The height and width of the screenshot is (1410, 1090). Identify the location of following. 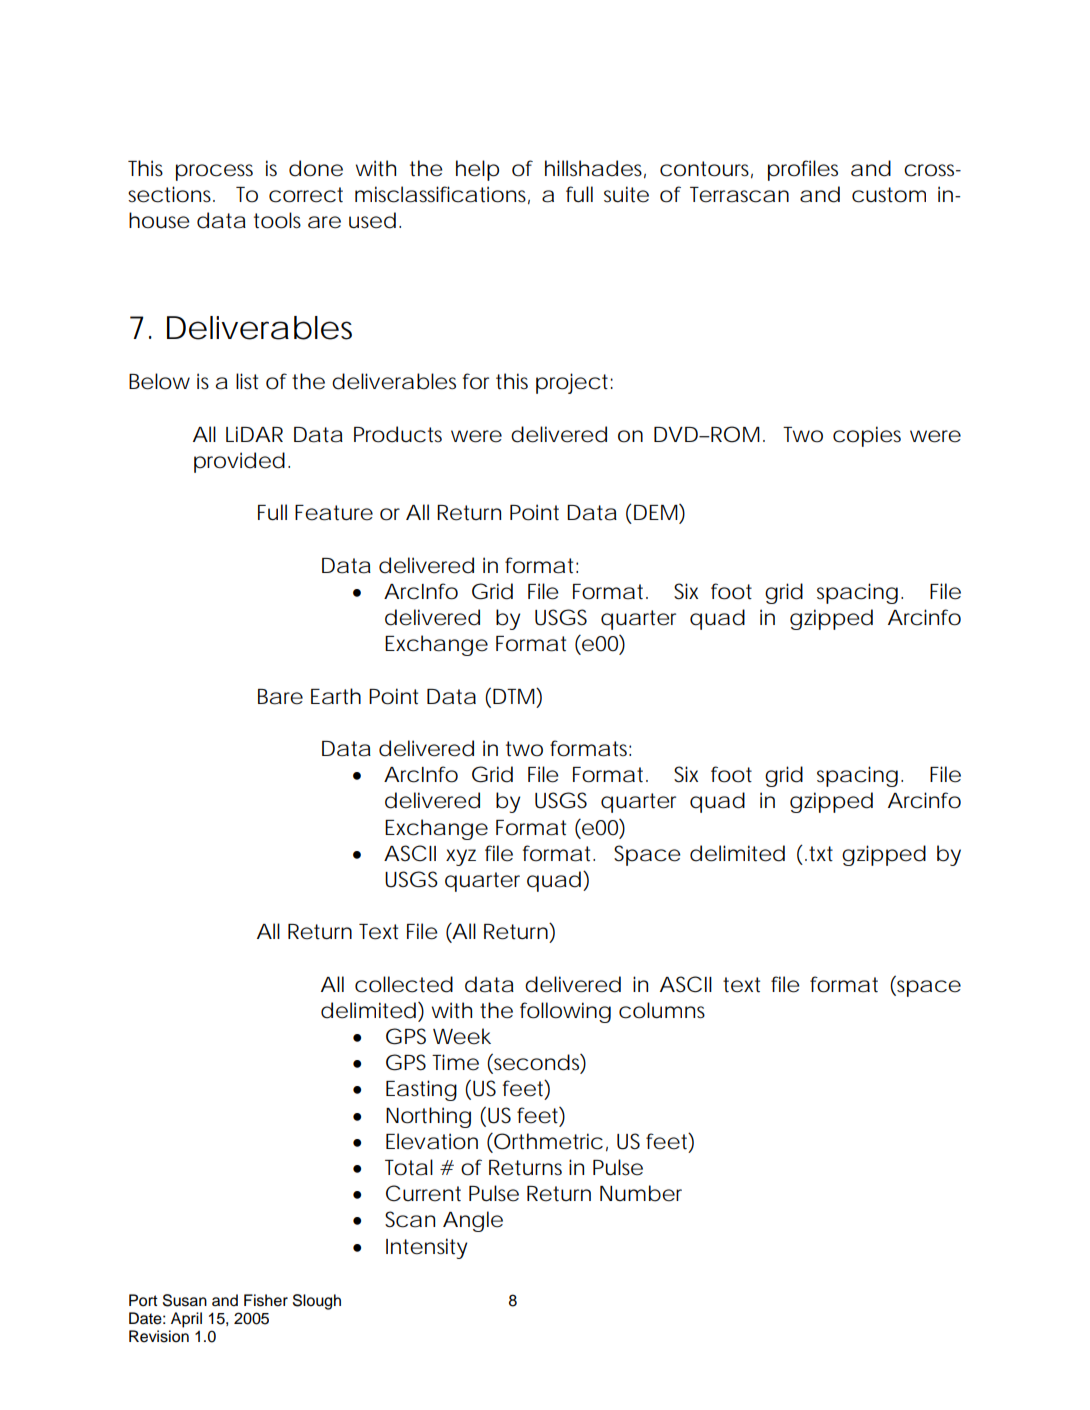
(565, 1012).
